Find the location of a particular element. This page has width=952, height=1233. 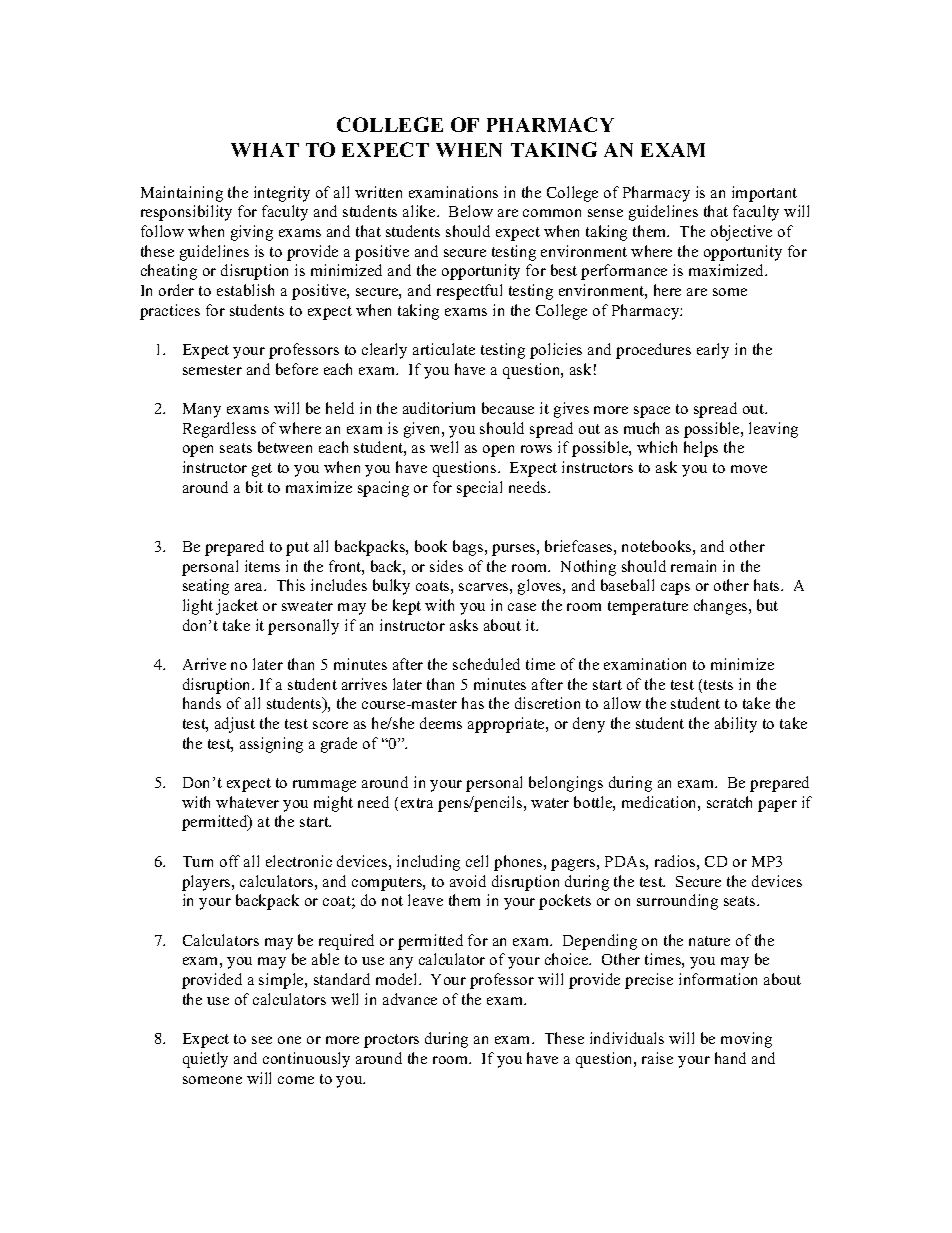

scratch is located at coordinates (729, 802).
